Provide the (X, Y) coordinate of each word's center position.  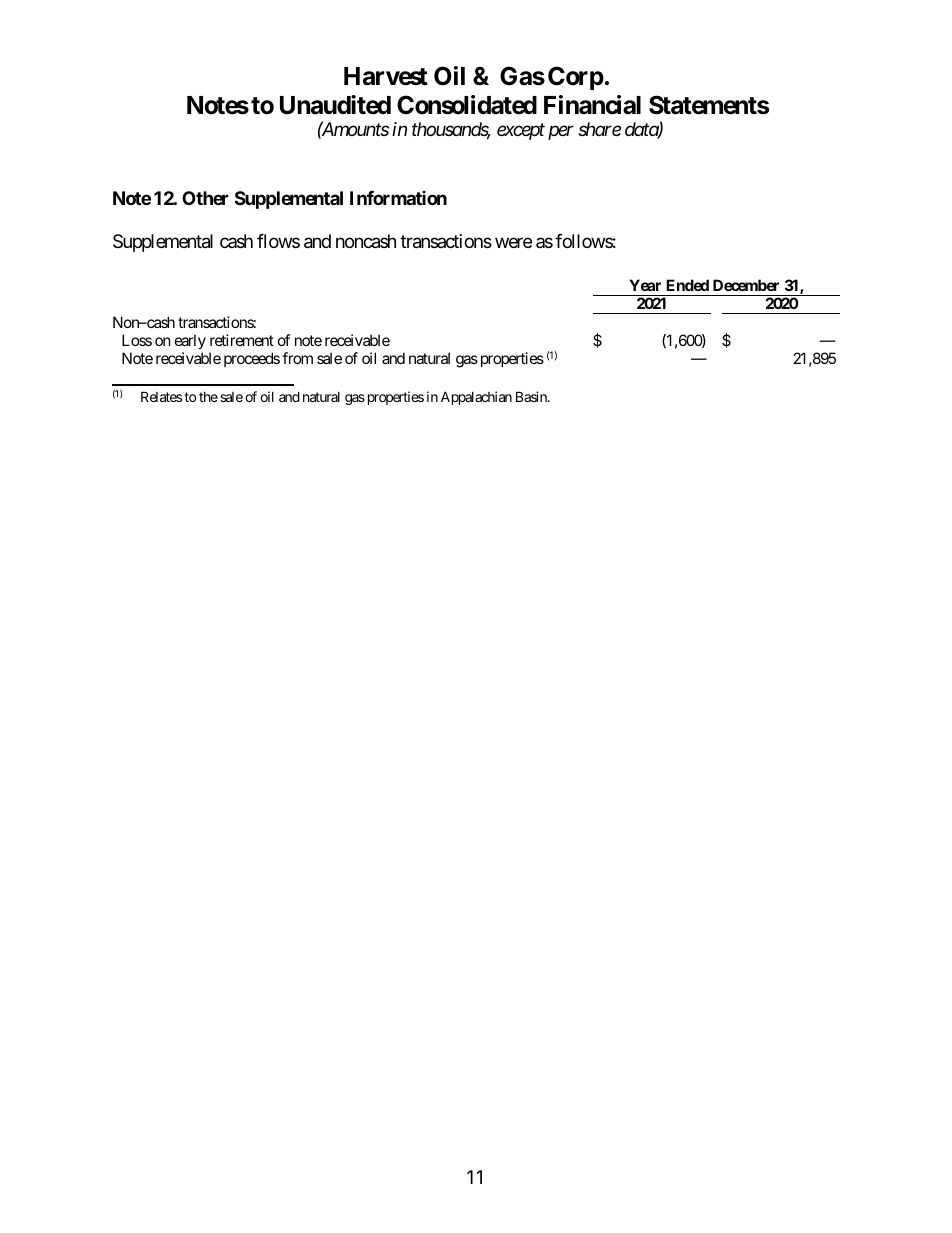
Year (645, 285)
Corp (576, 78)
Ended (687, 285)
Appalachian (476, 398)
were (513, 243)
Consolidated (467, 105)
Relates (161, 396)
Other (205, 198)
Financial (592, 105)
